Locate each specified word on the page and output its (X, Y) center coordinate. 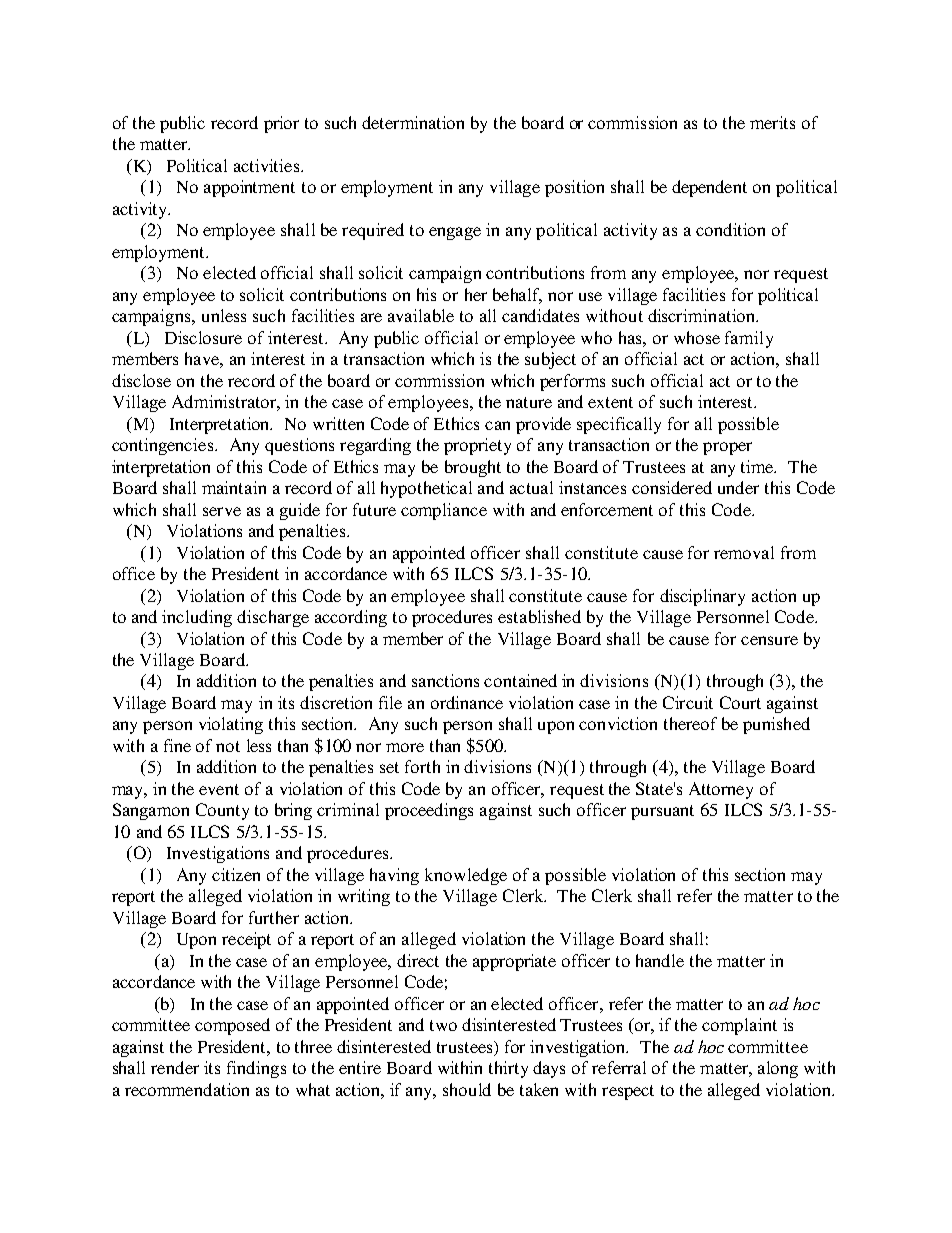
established (539, 616)
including (197, 618)
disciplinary (702, 597)
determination (413, 122)
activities (268, 165)
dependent (709, 188)
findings (256, 1069)
